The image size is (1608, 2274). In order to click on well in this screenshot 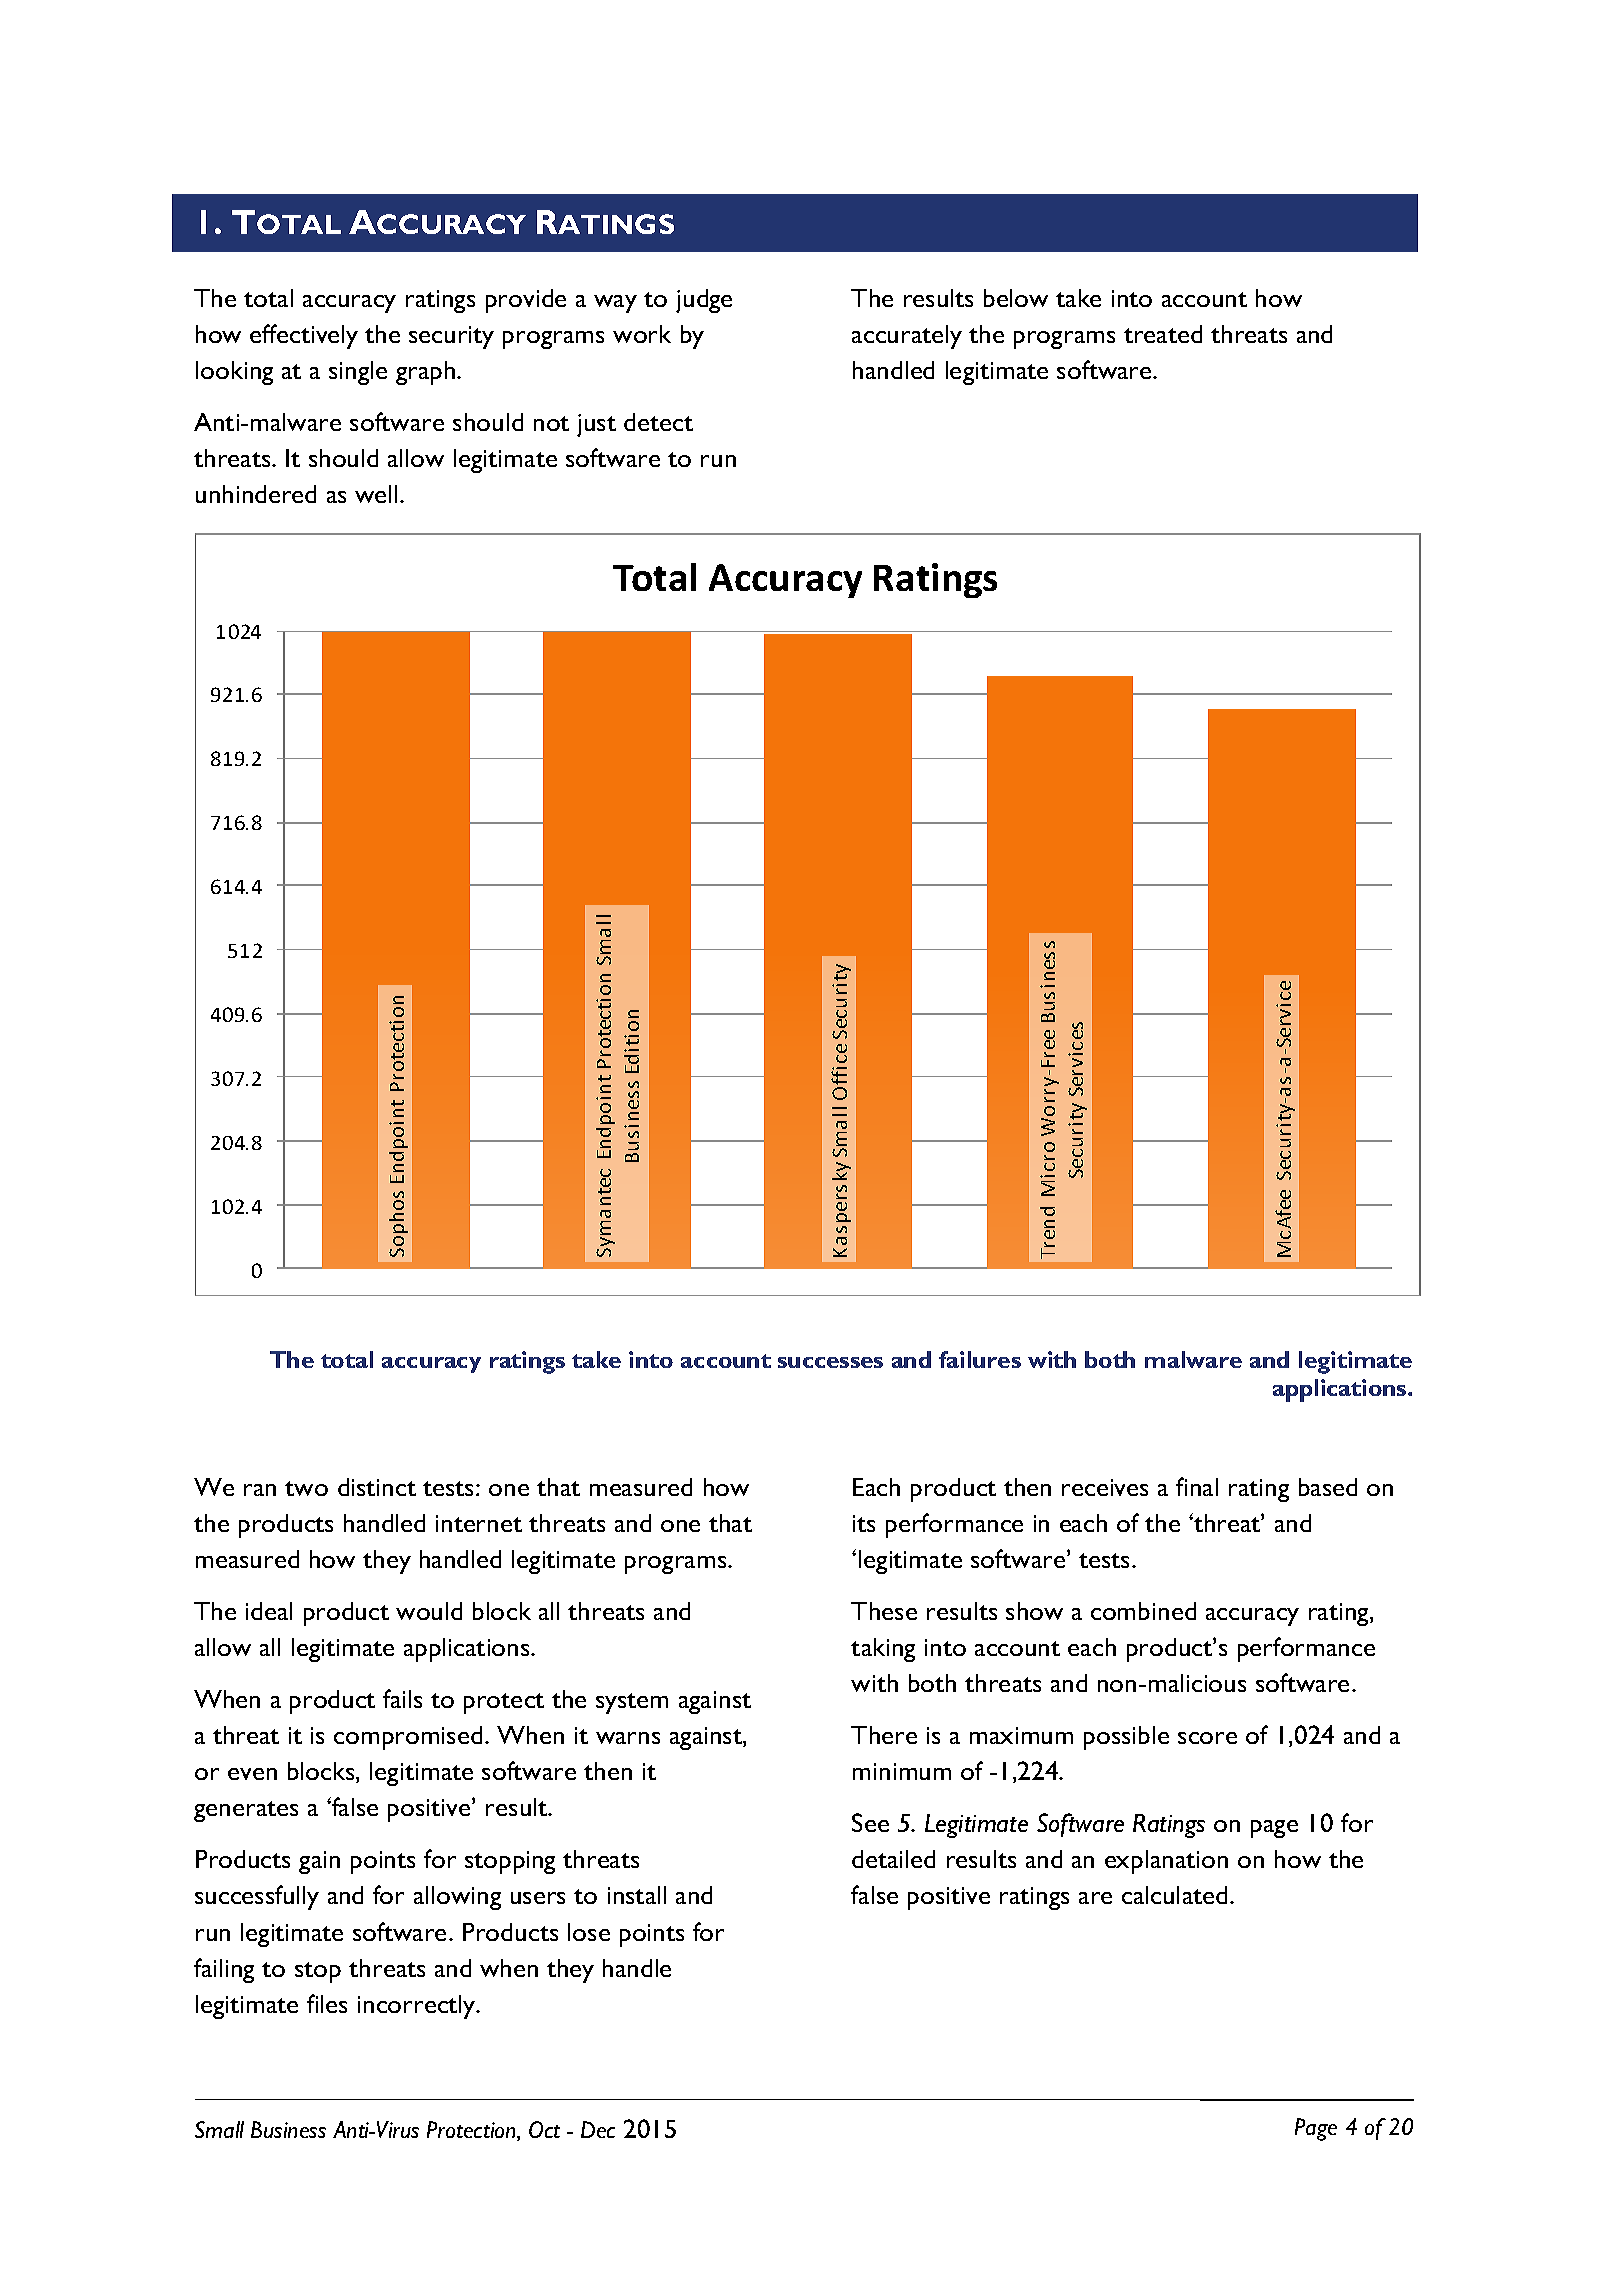, I will do `click(376, 494)`.
